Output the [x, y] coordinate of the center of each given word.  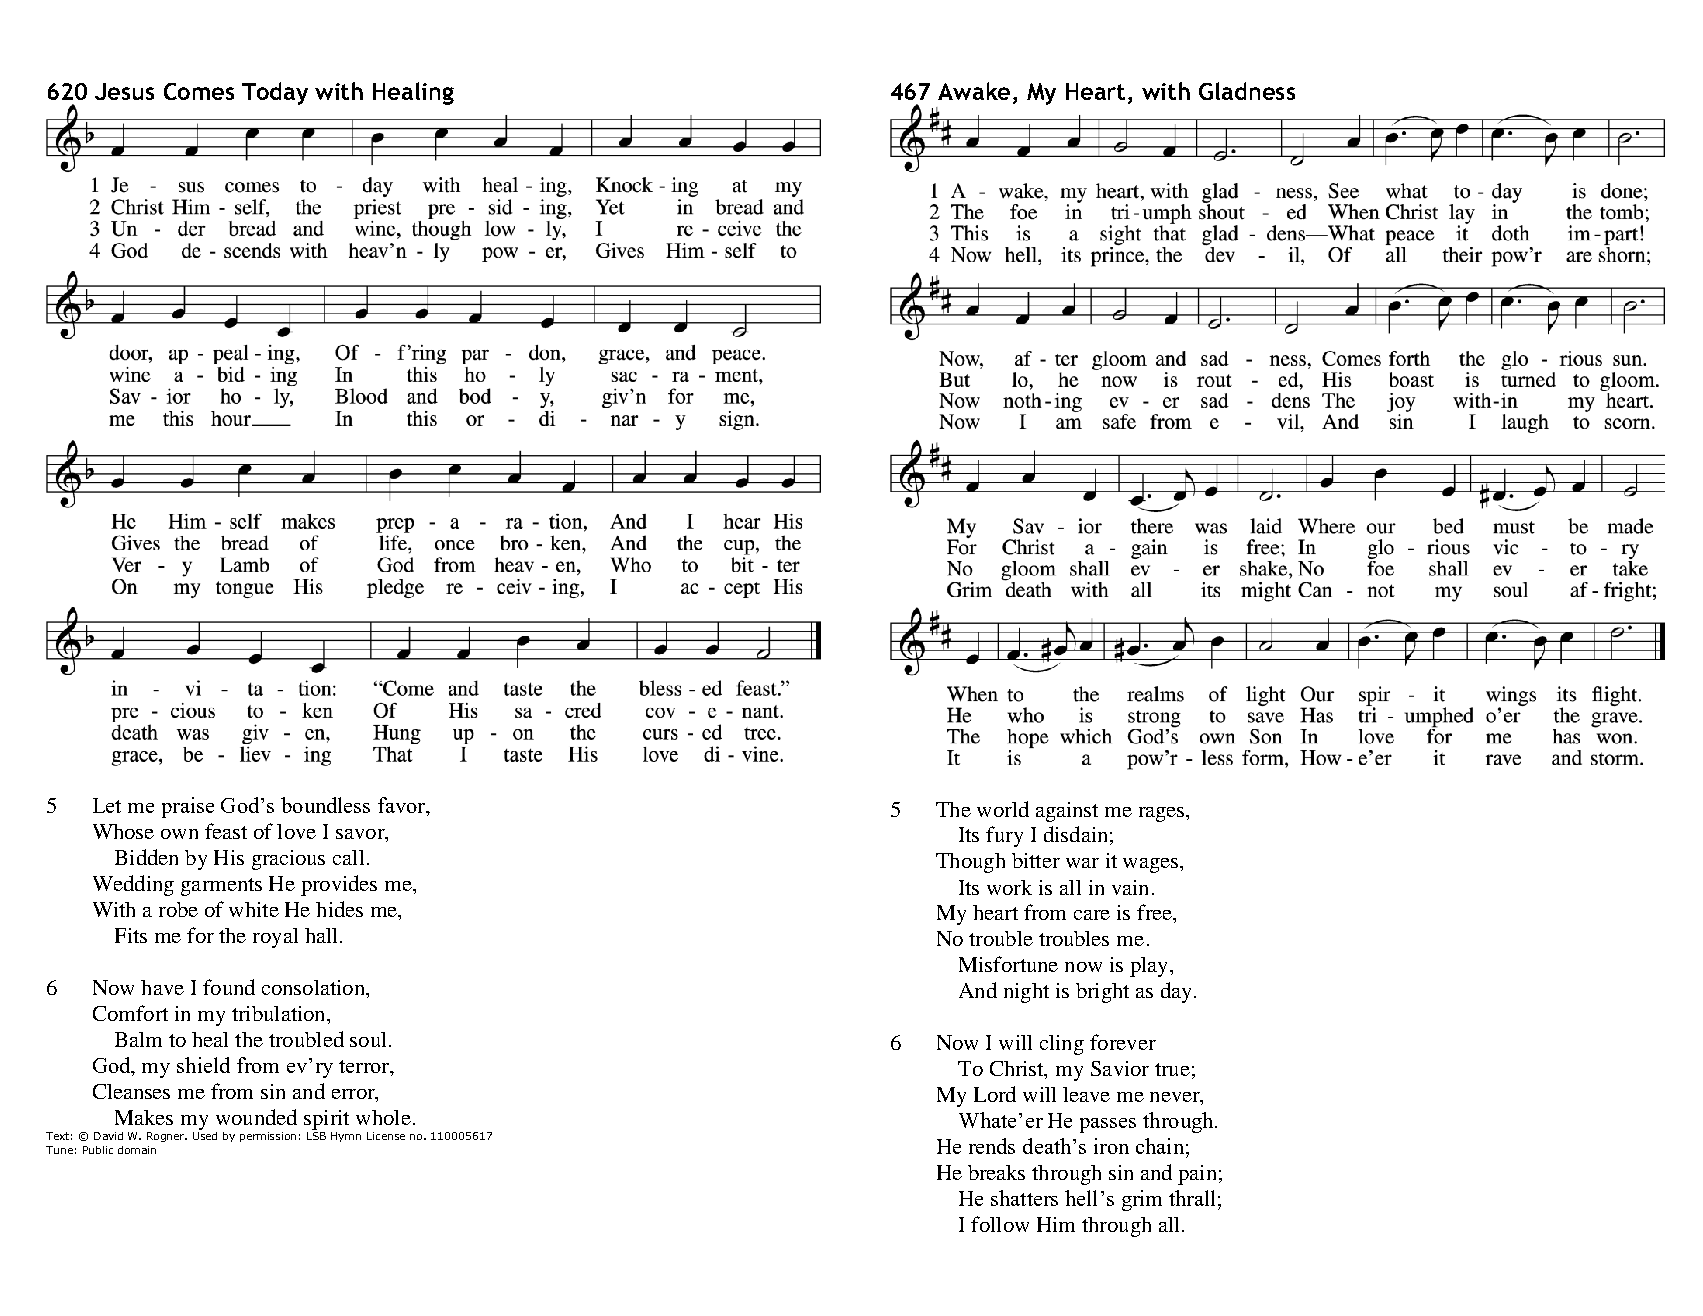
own [179, 834]
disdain [1075, 834]
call [348, 857]
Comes [199, 91]
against [1067, 812]
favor [402, 805]
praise [188, 807]
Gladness [1247, 91]
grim [1142, 1200]
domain [137, 1150]
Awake [974, 91]
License [386, 1136]
